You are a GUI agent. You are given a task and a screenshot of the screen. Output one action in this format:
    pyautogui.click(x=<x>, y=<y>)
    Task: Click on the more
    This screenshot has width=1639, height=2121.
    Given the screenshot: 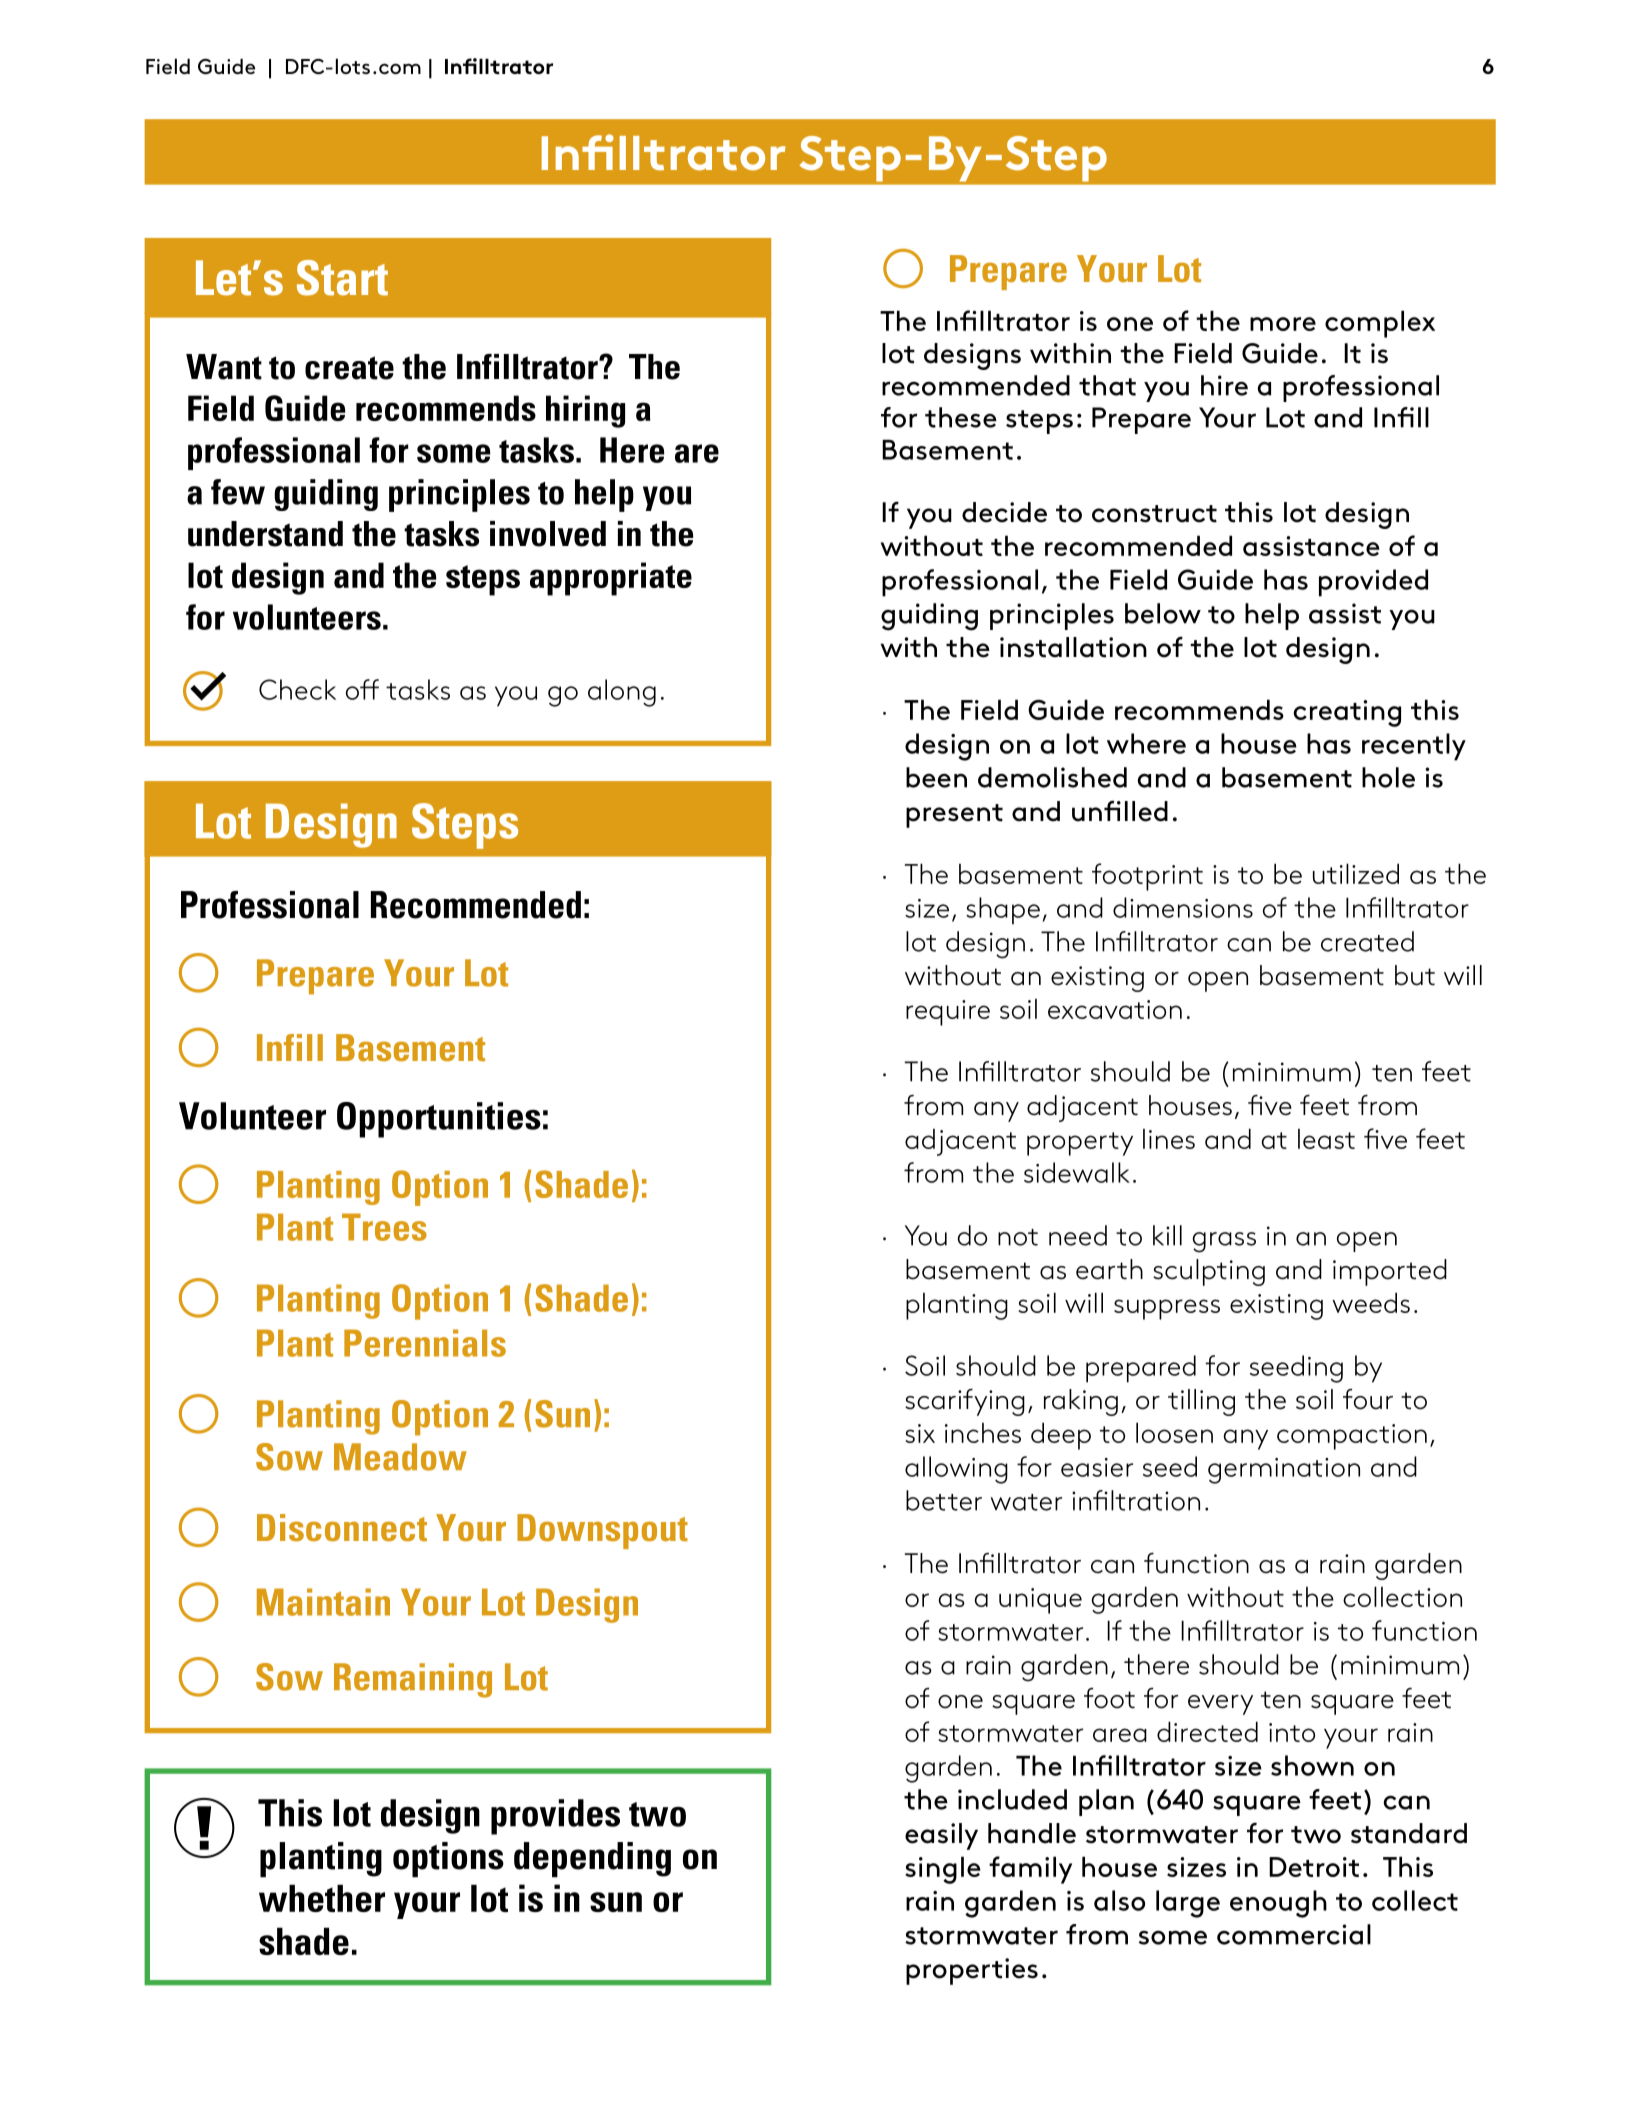 What is the action you would take?
    pyautogui.click(x=1283, y=324)
